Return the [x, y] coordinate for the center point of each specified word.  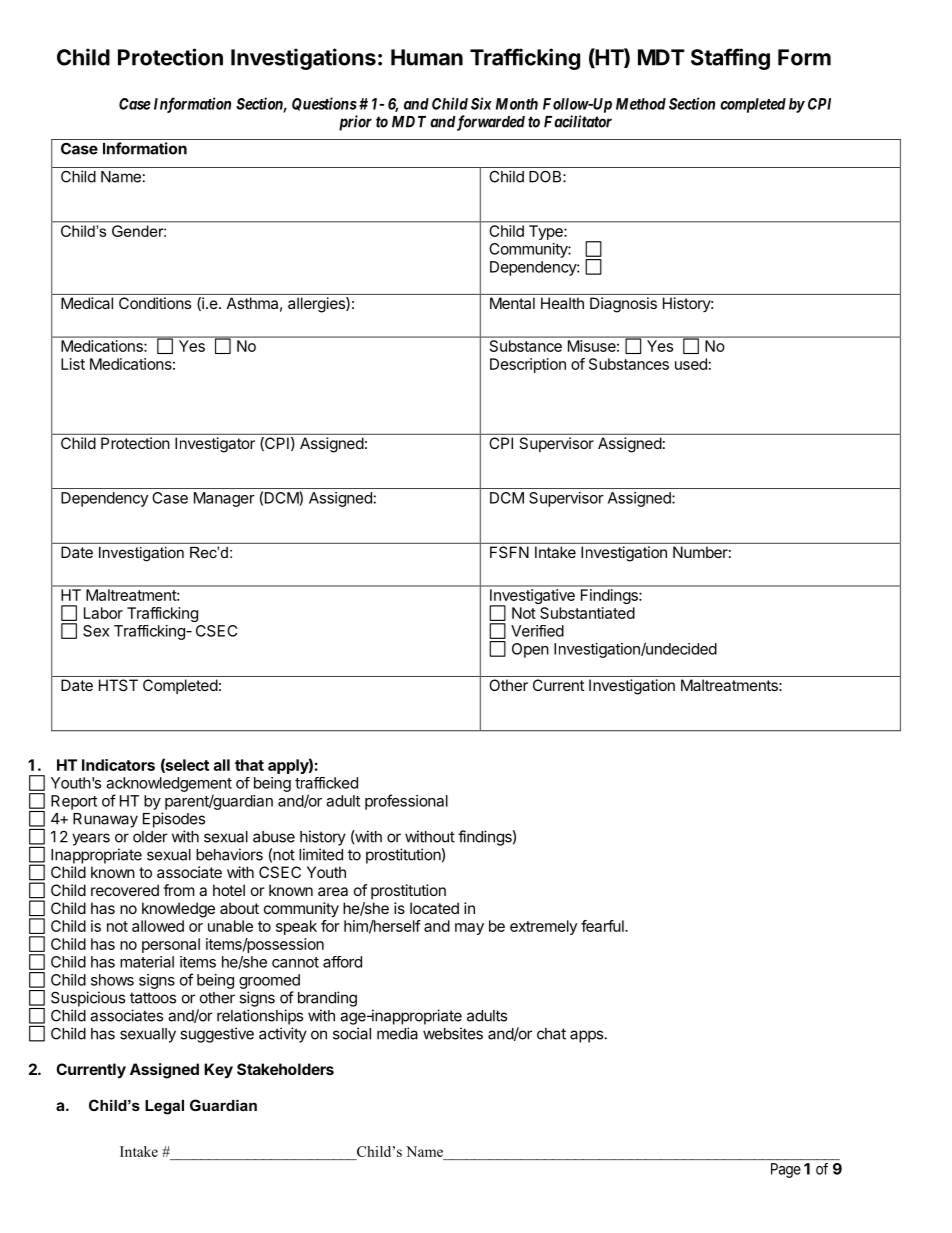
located [434, 908]
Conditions [155, 303]
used [691, 364]
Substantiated [587, 613]
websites [453, 1033]
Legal [164, 1107]
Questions [324, 104]
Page [786, 1170]
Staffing [730, 59]
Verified [537, 631]
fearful [603, 926]
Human [427, 57]
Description [528, 365]
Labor [103, 613]
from [179, 890]
